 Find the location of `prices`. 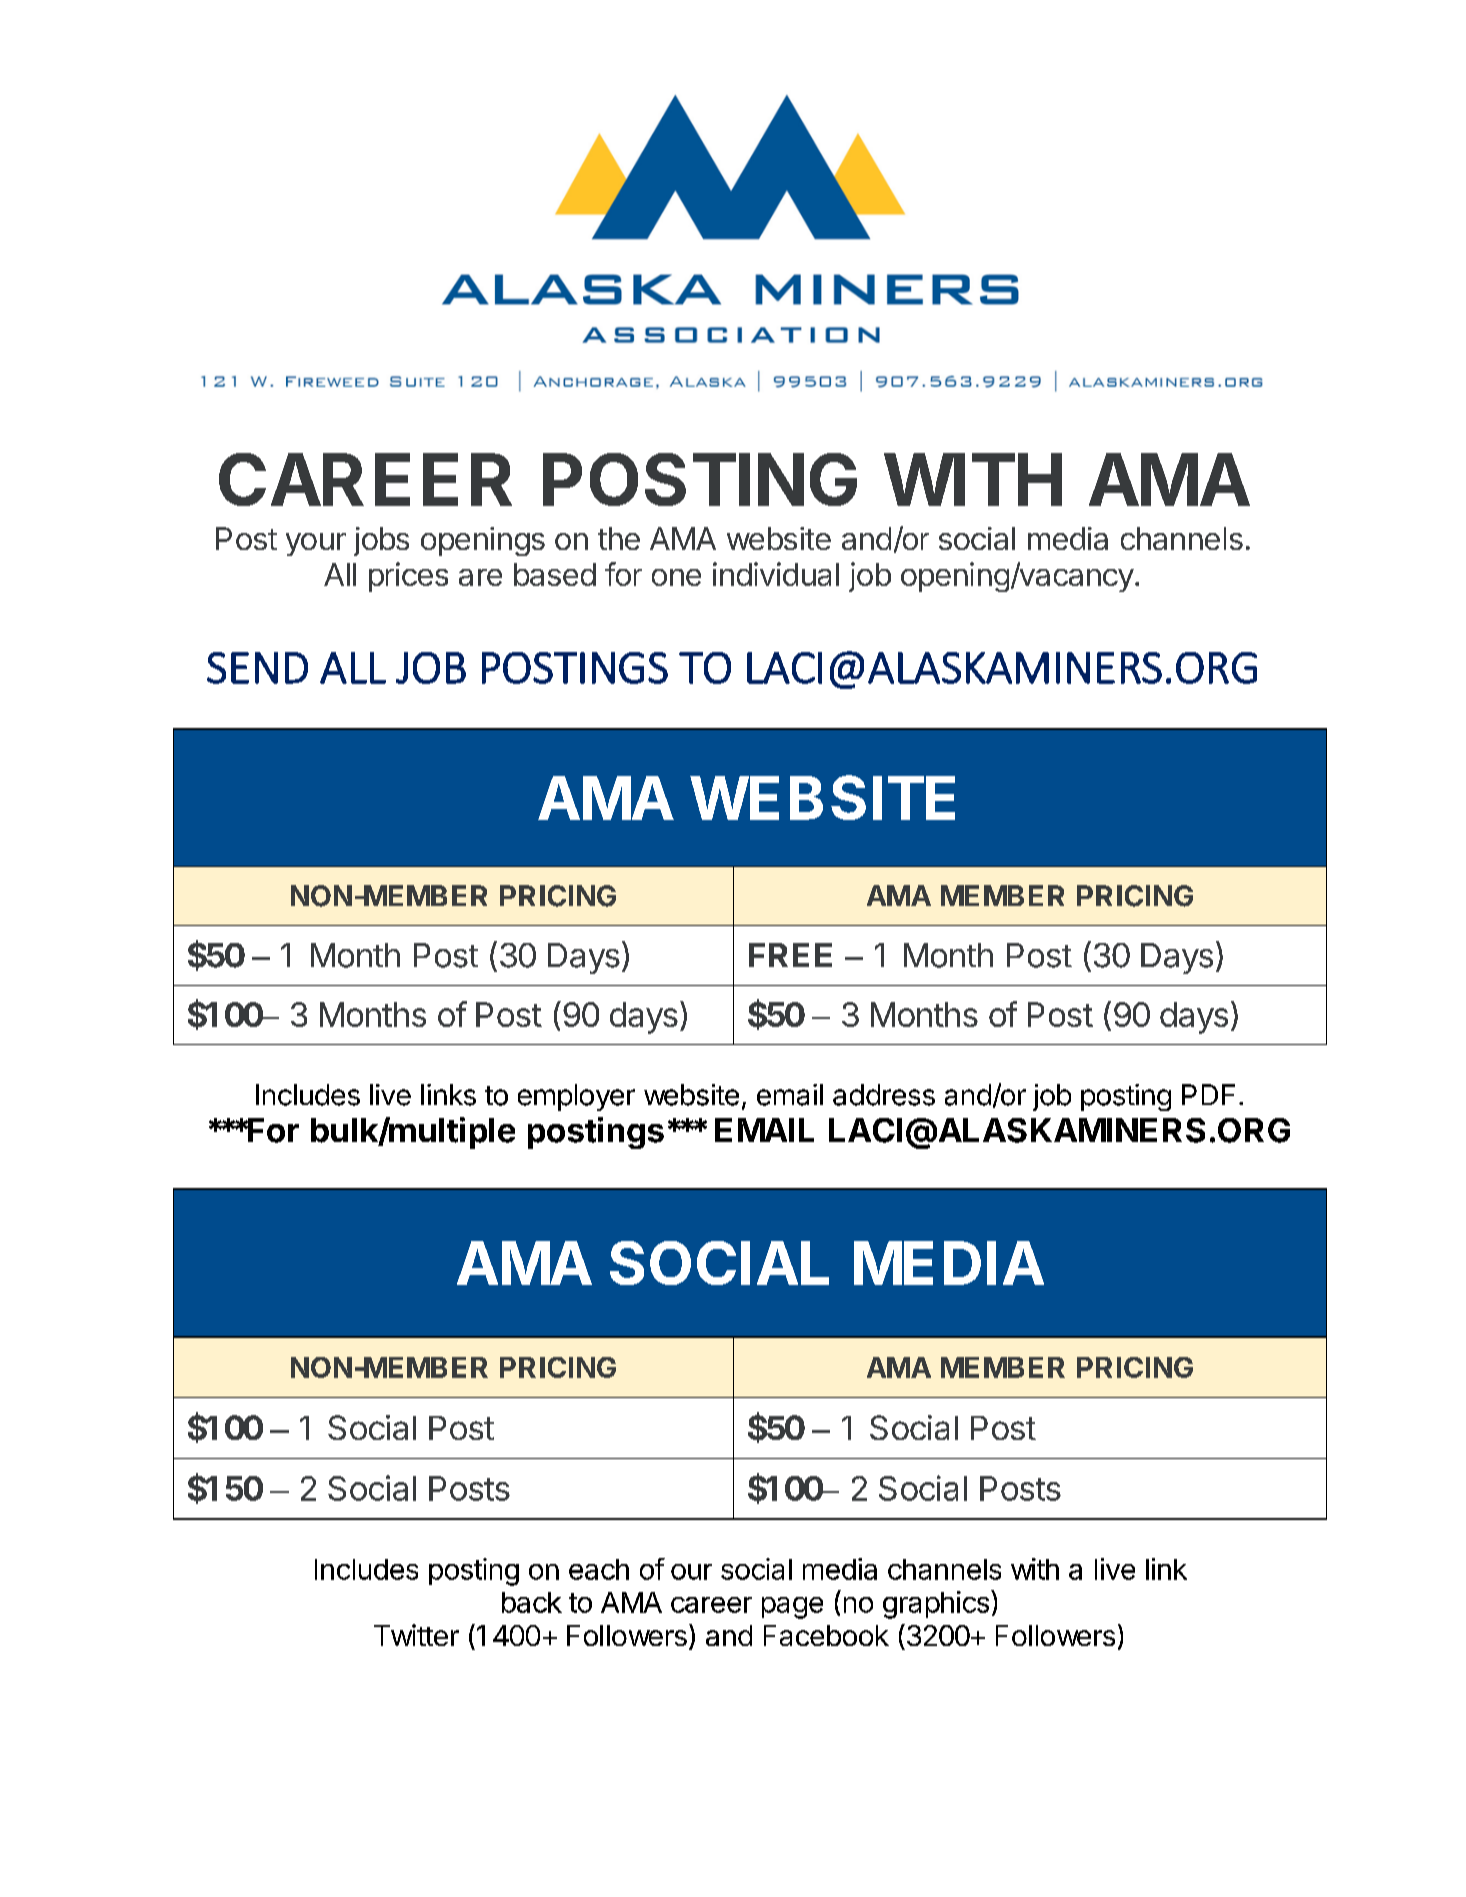

prices is located at coordinates (408, 577).
